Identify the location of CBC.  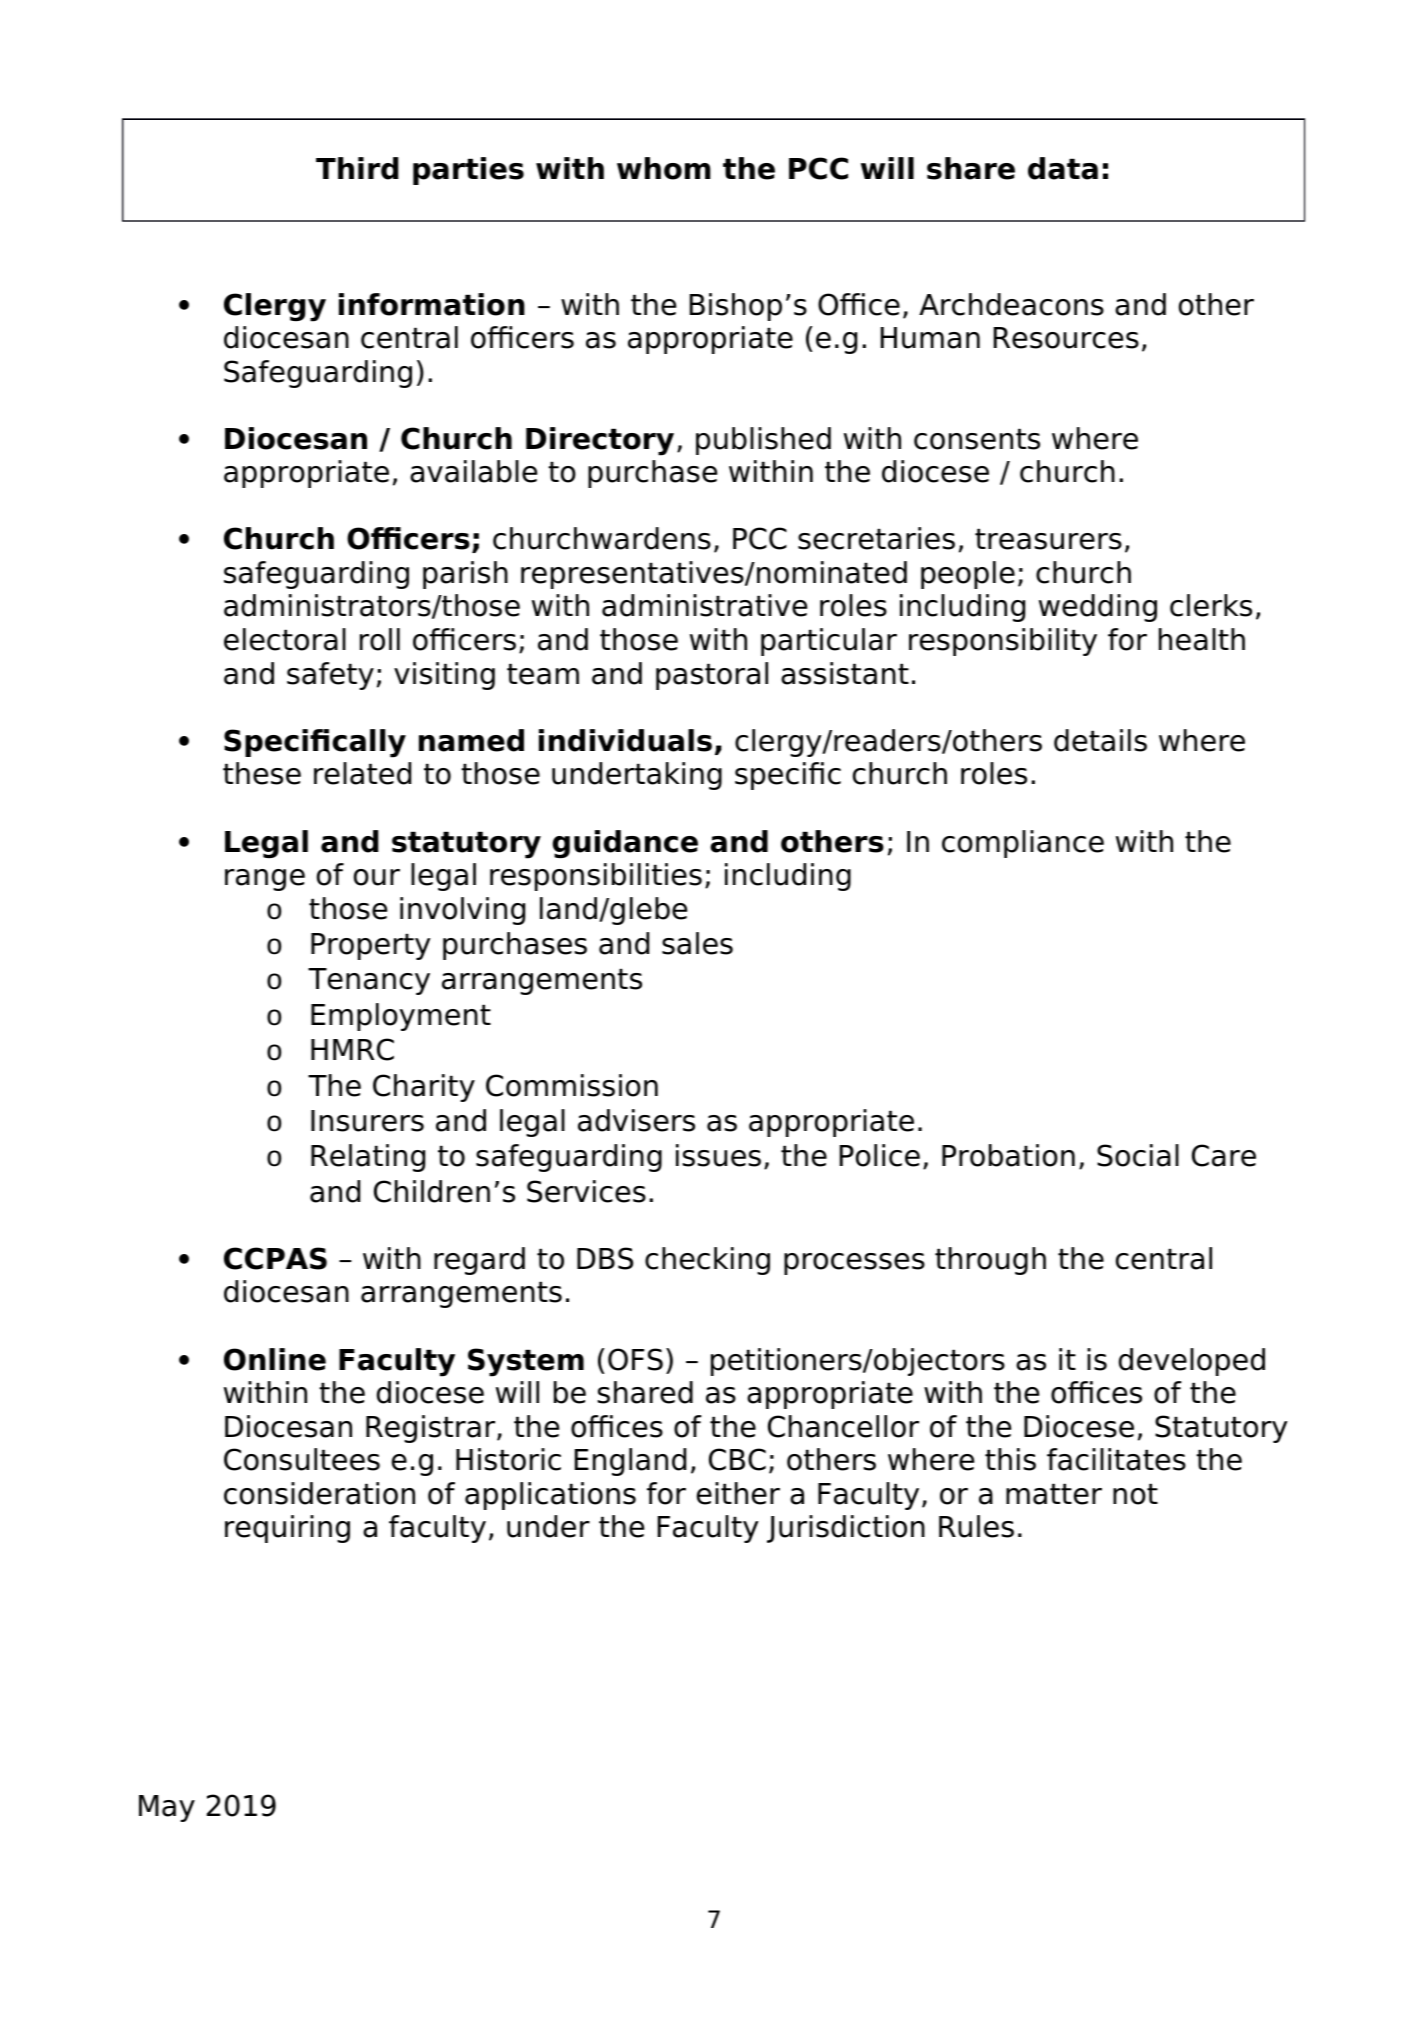
(737, 1459).
